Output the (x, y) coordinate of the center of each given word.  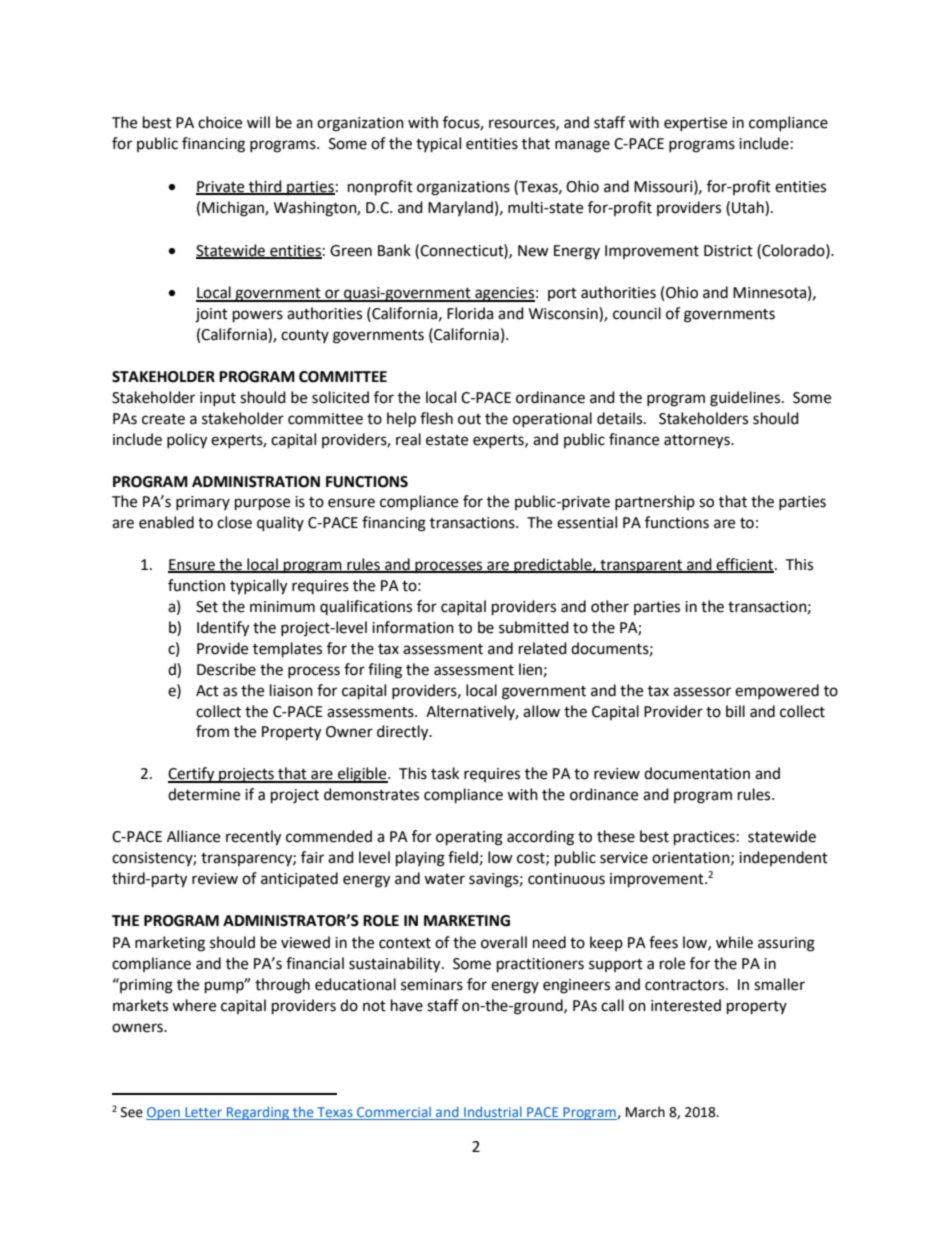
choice (220, 122)
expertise (695, 124)
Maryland (460, 208)
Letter (204, 1113)
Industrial (493, 1113)
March (645, 1112)
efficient (745, 565)
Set (207, 607)
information (413, 627)
